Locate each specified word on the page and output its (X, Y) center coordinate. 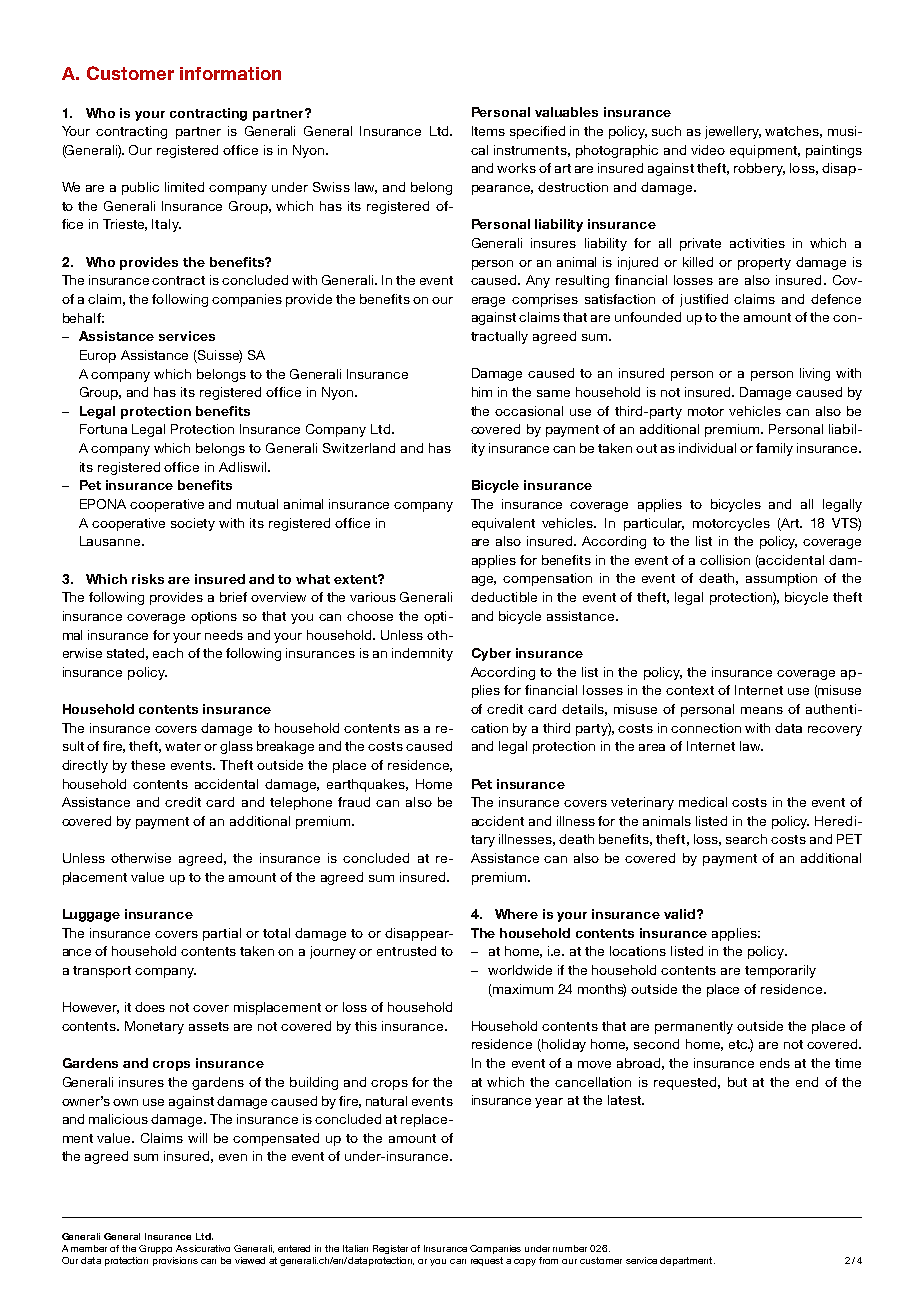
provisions (175, 1261)
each (168, 653)
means (762, 710)
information (230, 73)
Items (488, 131)
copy (525, 1262)
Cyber (491, 654)
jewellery (733, 132)
